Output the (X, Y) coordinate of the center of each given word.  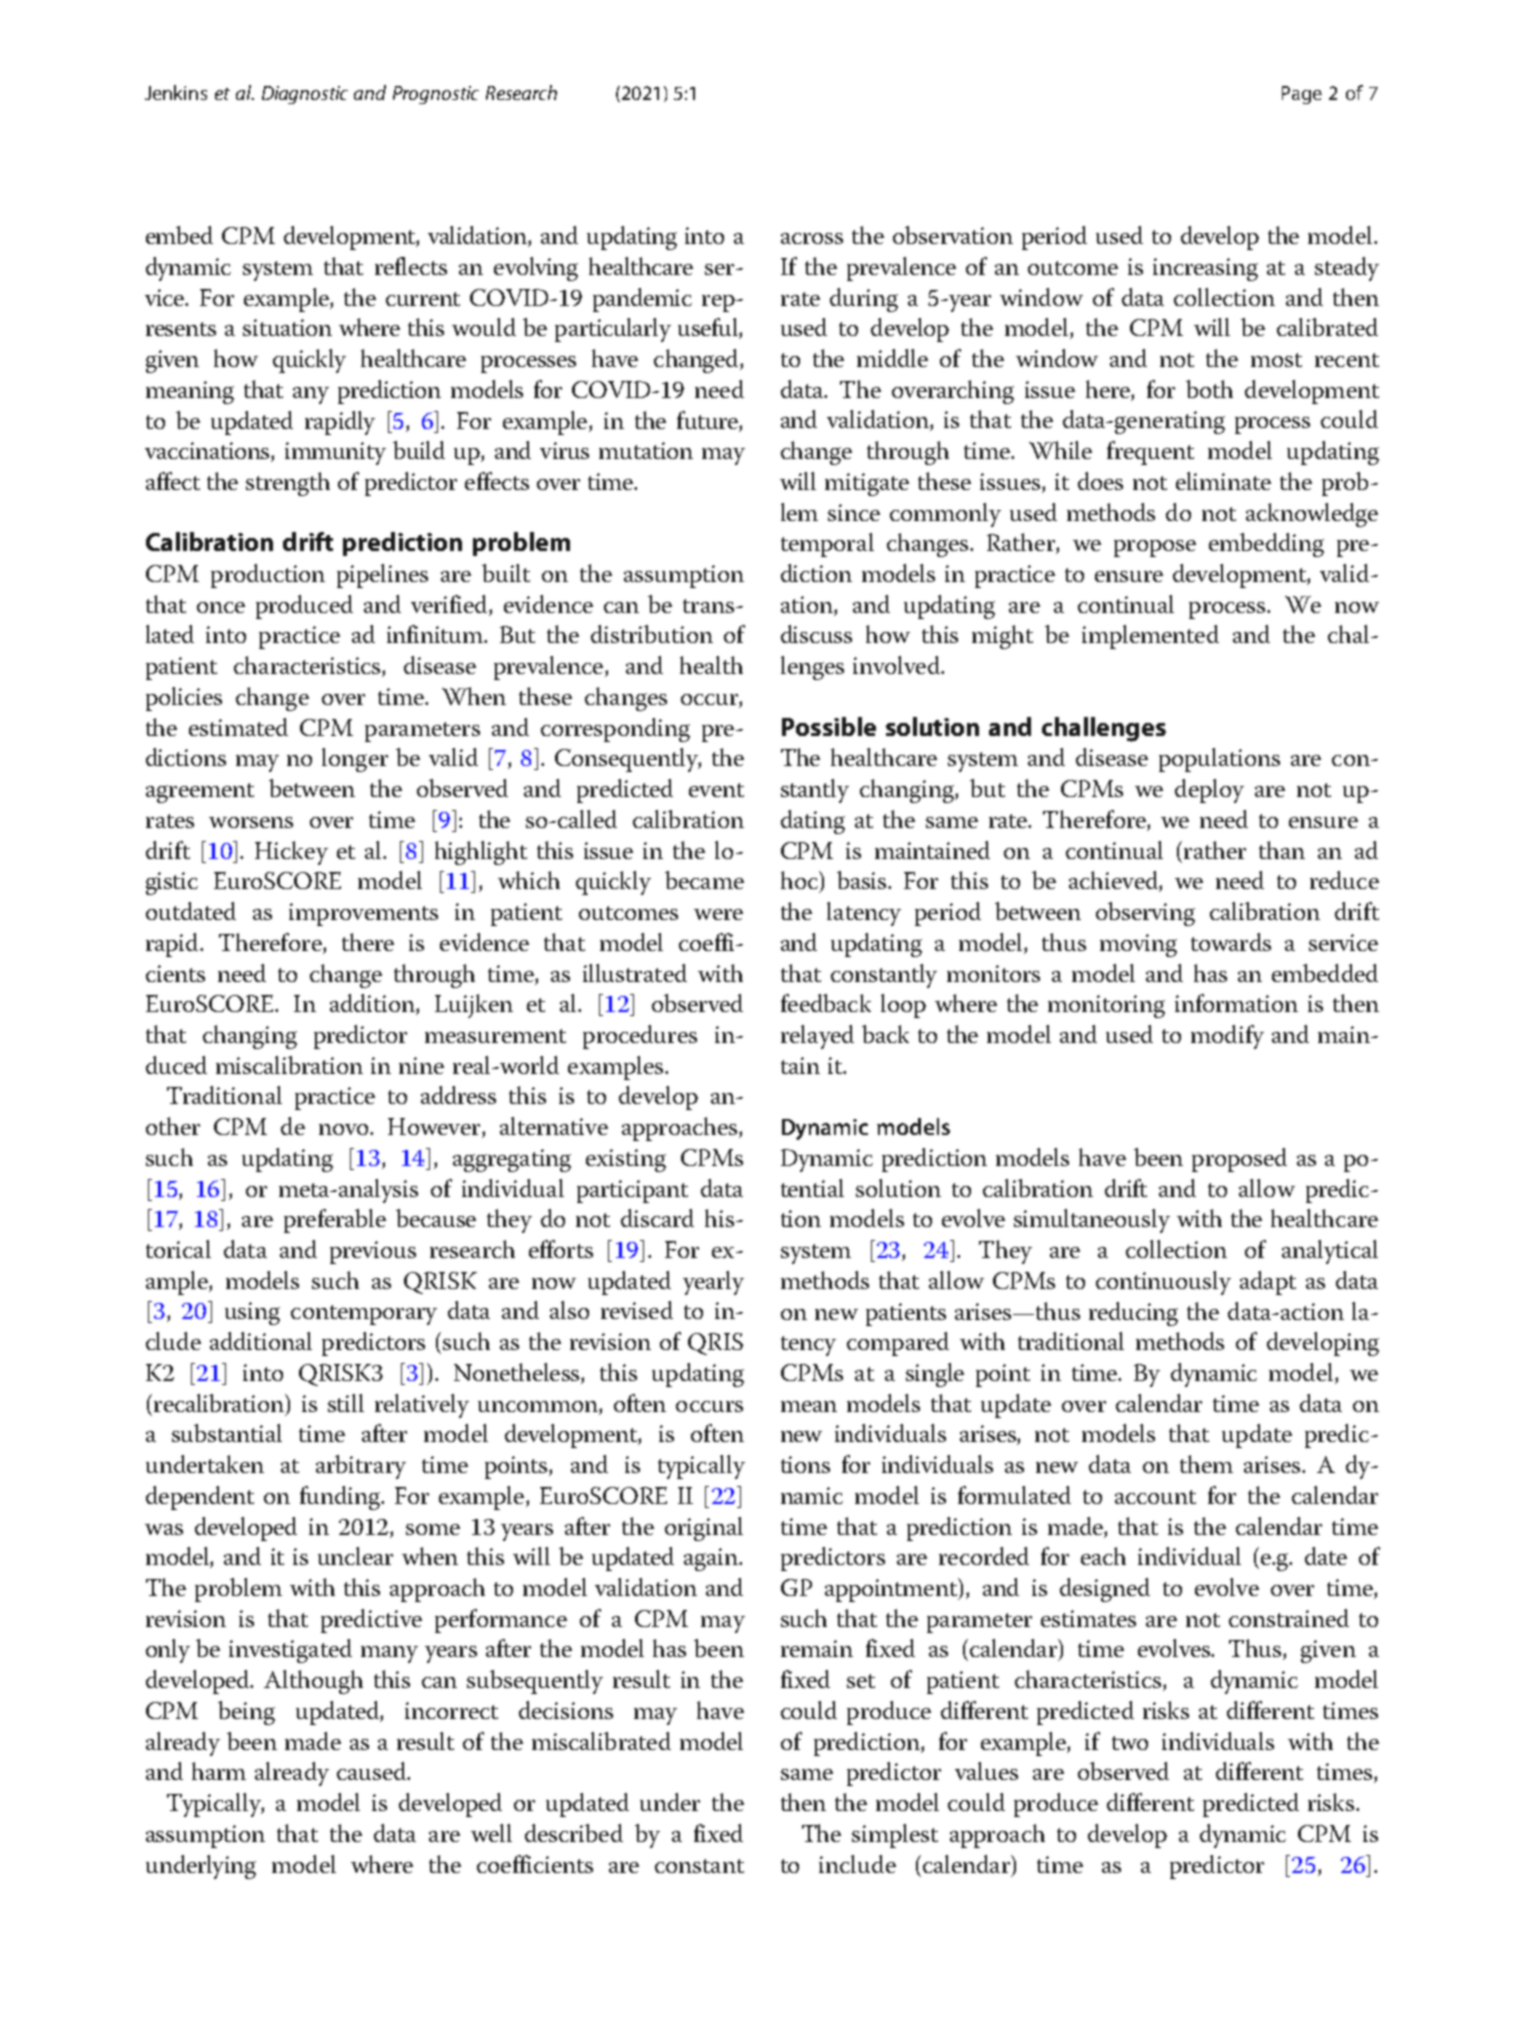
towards (1231, 942)
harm (219, 1771)
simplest (895, 1836)
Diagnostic (305, 95)
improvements (363, 914)
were (718, 914)
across (812, 238)
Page (1302, 95)
